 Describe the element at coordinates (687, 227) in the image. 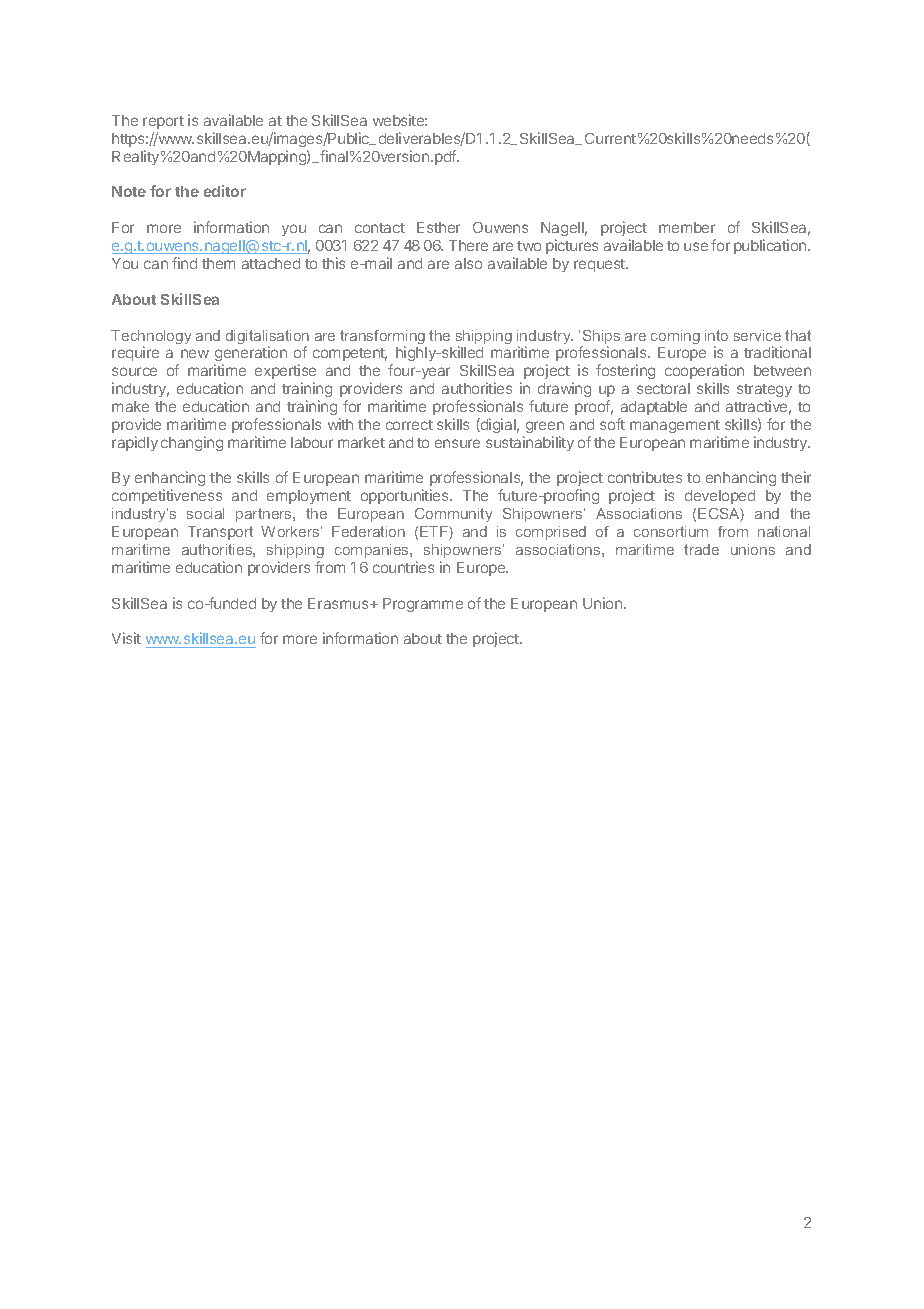

I see `member` at that location.
